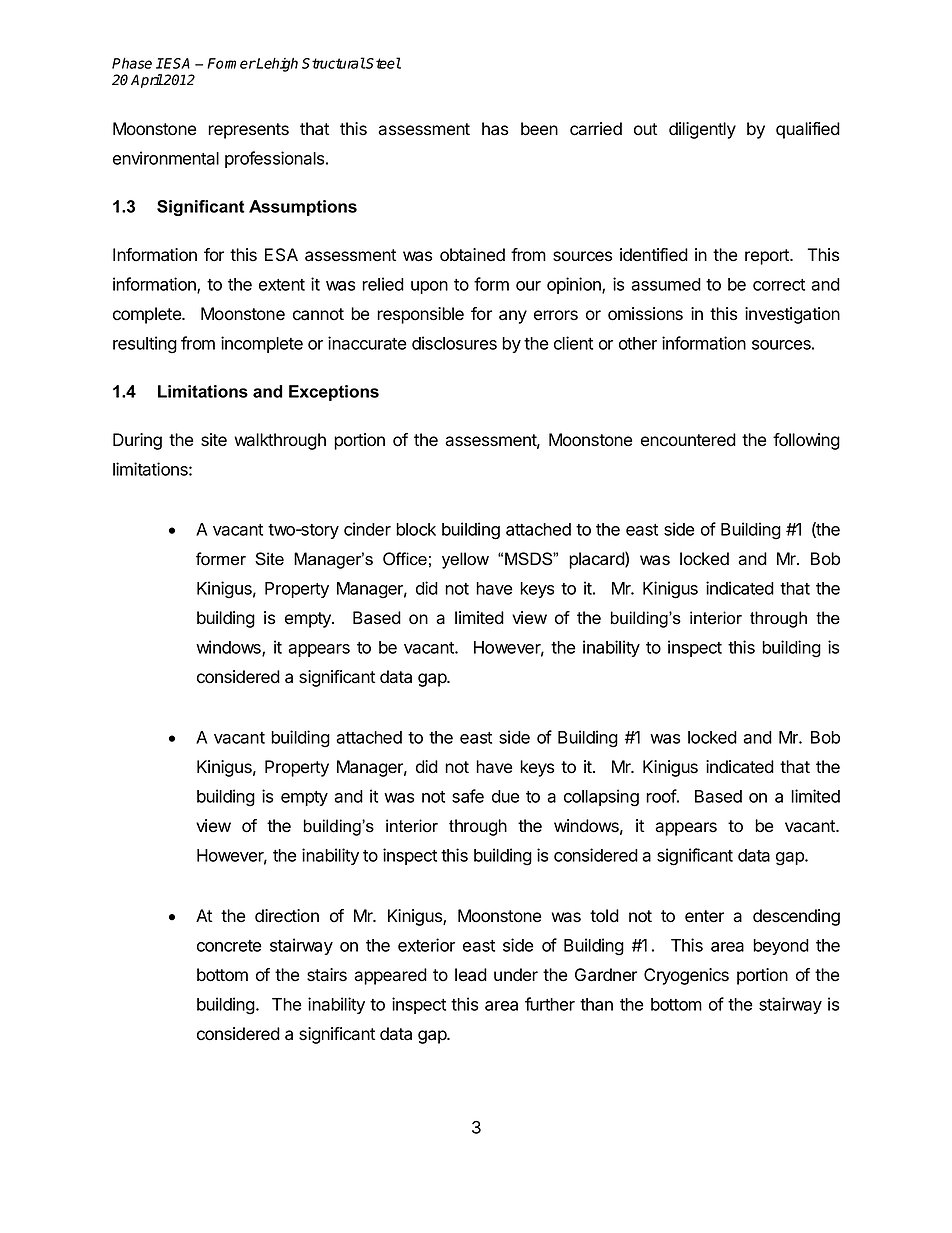 The image size is (952, 1233). I want to click on diligently, so click(702, 130).
